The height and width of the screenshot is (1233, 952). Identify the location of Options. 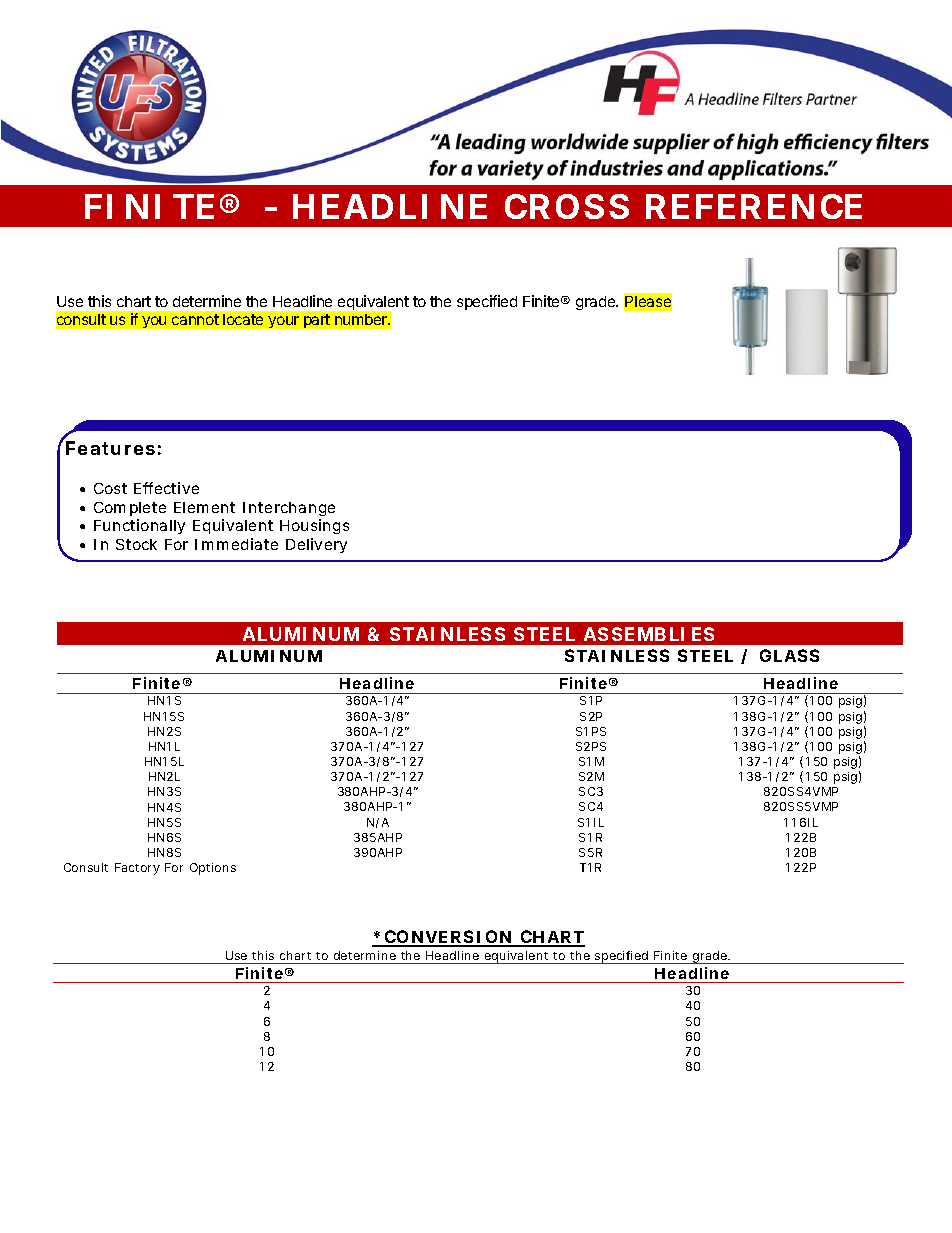
(213, 869).
